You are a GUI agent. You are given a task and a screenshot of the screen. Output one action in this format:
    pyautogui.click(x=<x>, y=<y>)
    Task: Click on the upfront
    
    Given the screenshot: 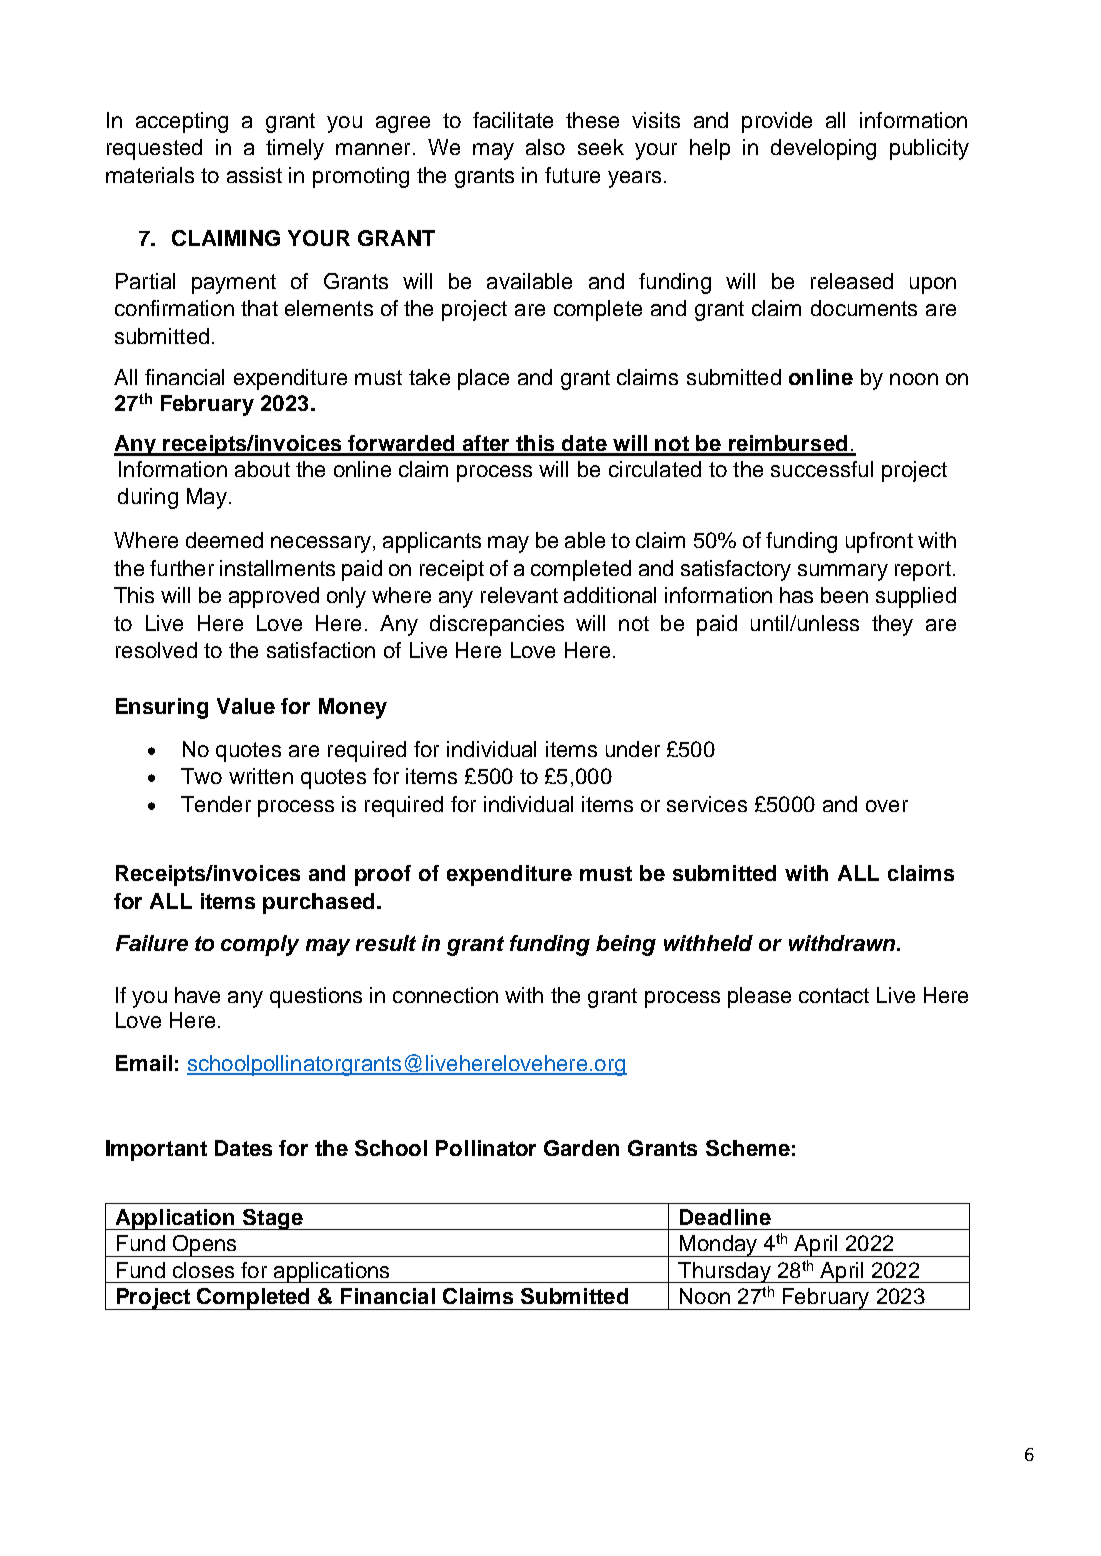 What is the action you would take?
    pyautogui.click(x=879, y=542)
